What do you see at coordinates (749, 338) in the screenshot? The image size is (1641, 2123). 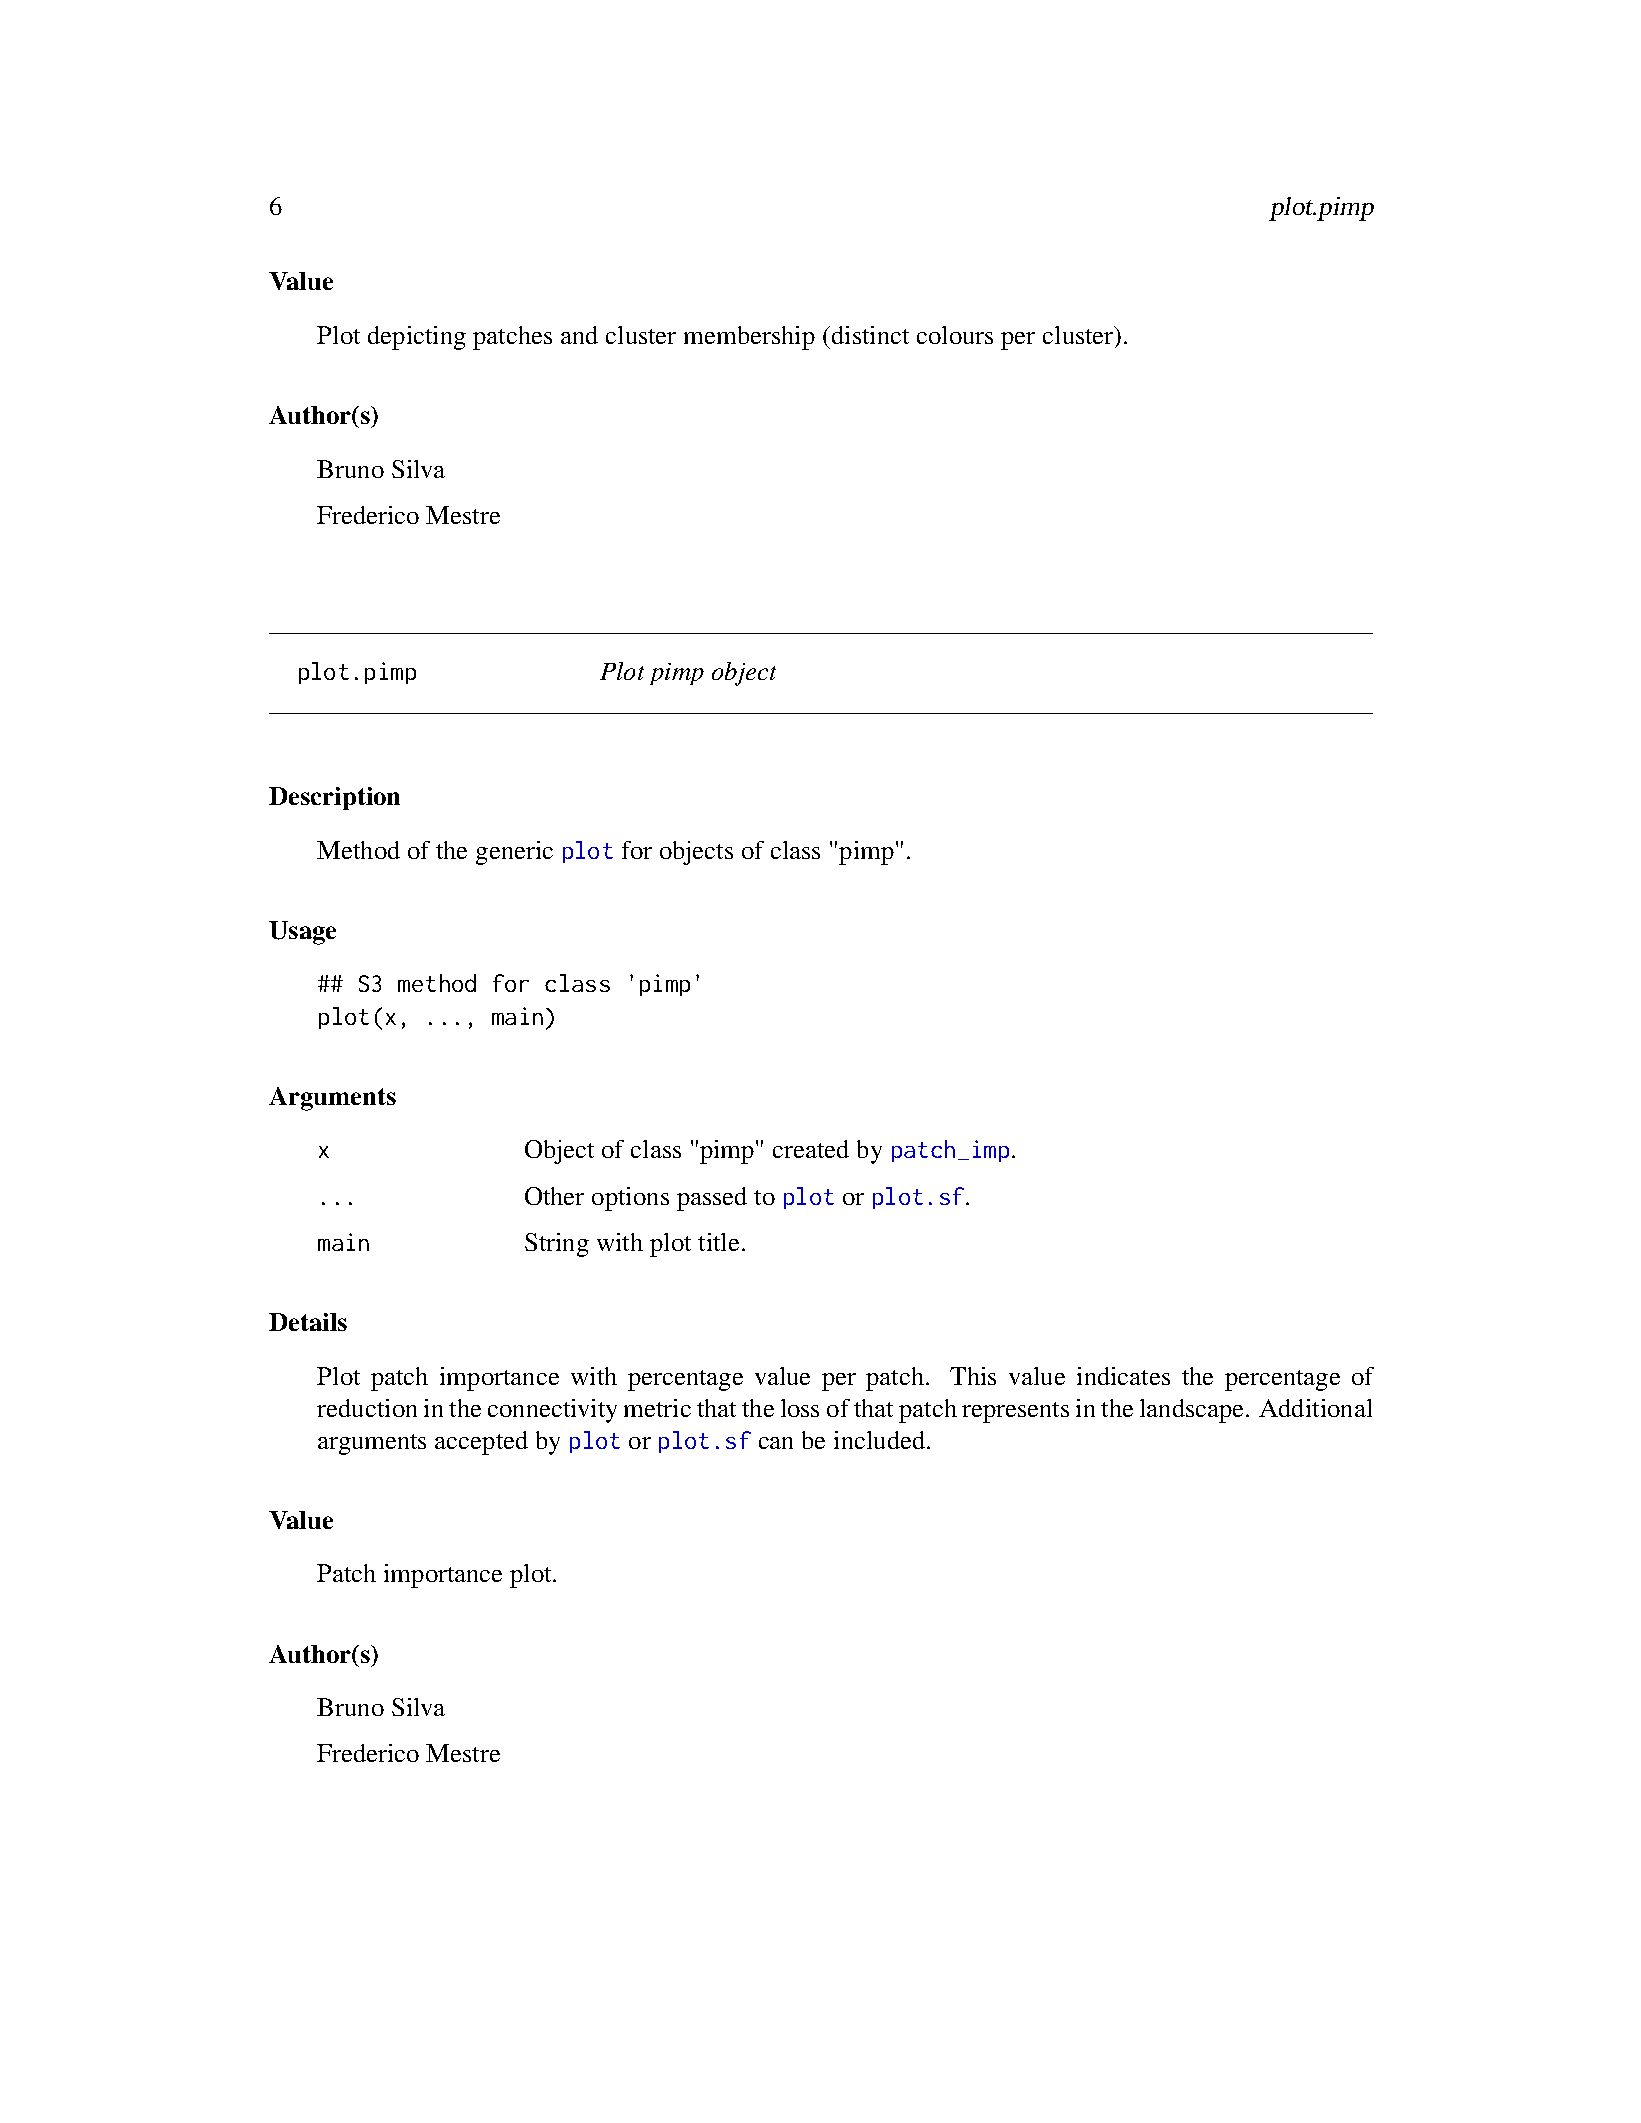 I see `membership` at bounding box center [749, 338].
